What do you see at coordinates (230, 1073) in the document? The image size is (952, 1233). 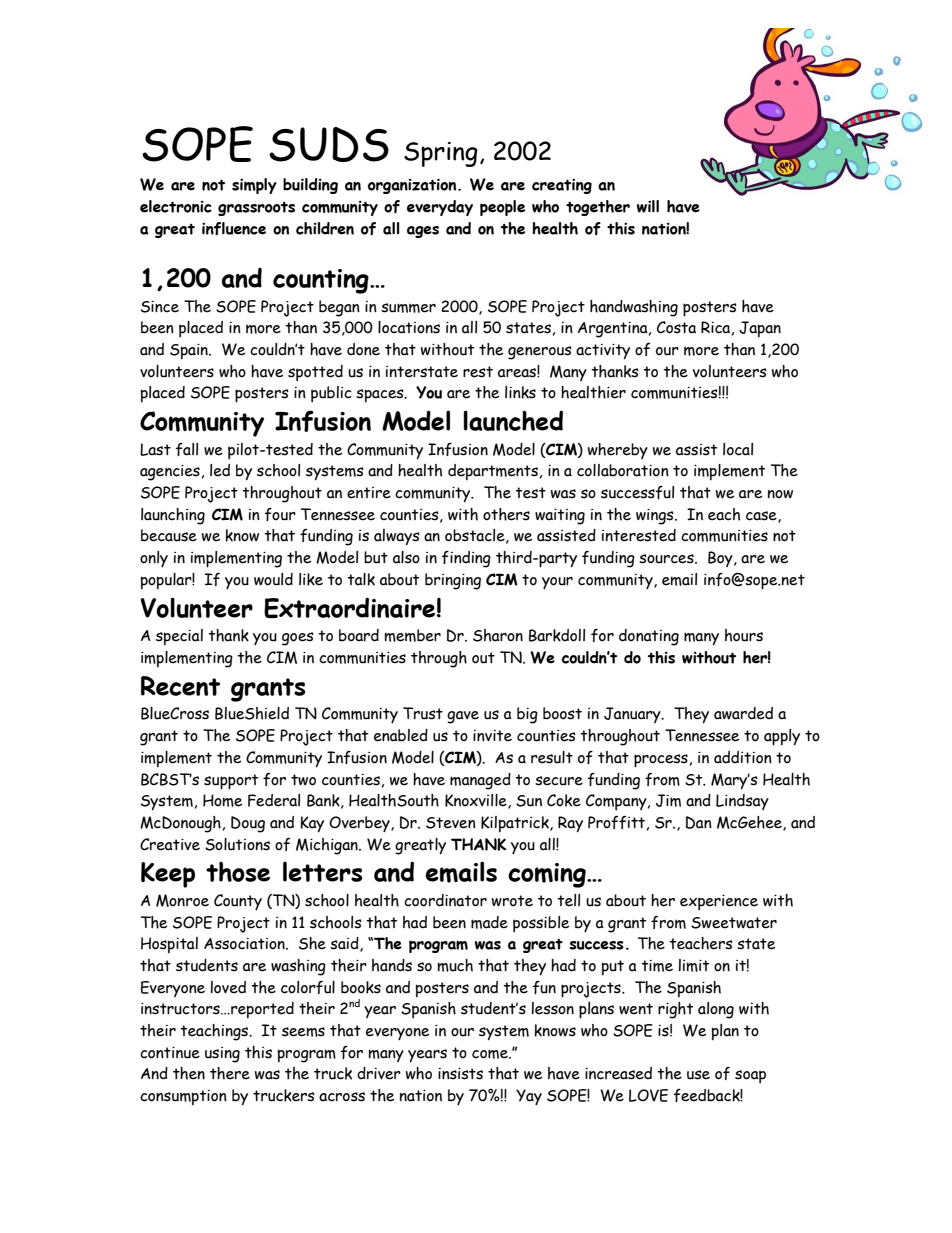 I see `there` at bounding box center [230, 1073].
